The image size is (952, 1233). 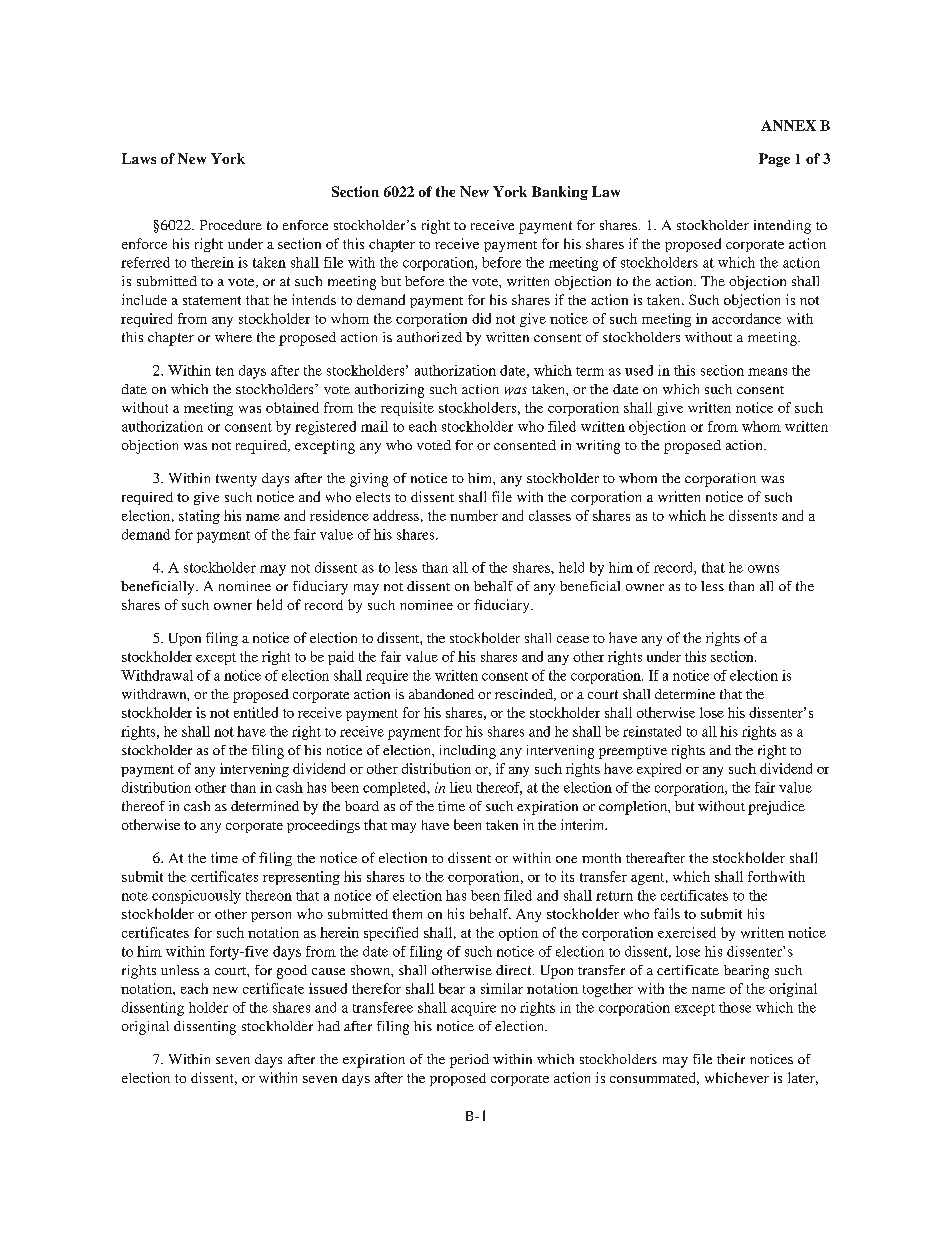 What do you see at coordinates (763, 569) in the screenshot?
I see `owns` at bounding box center [763, 569].
